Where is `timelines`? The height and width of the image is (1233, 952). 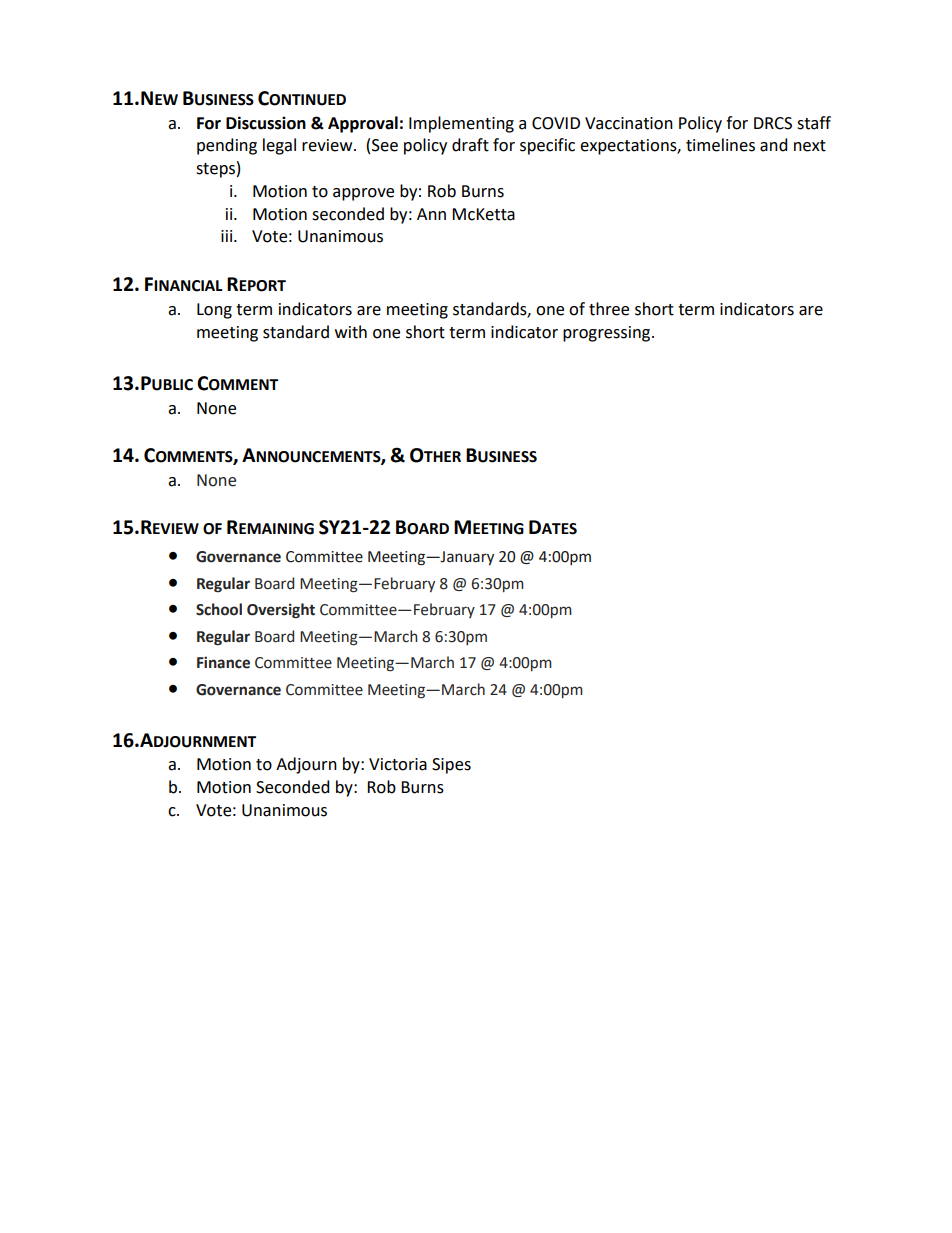 timelines is located at coordinates (720, 145).
